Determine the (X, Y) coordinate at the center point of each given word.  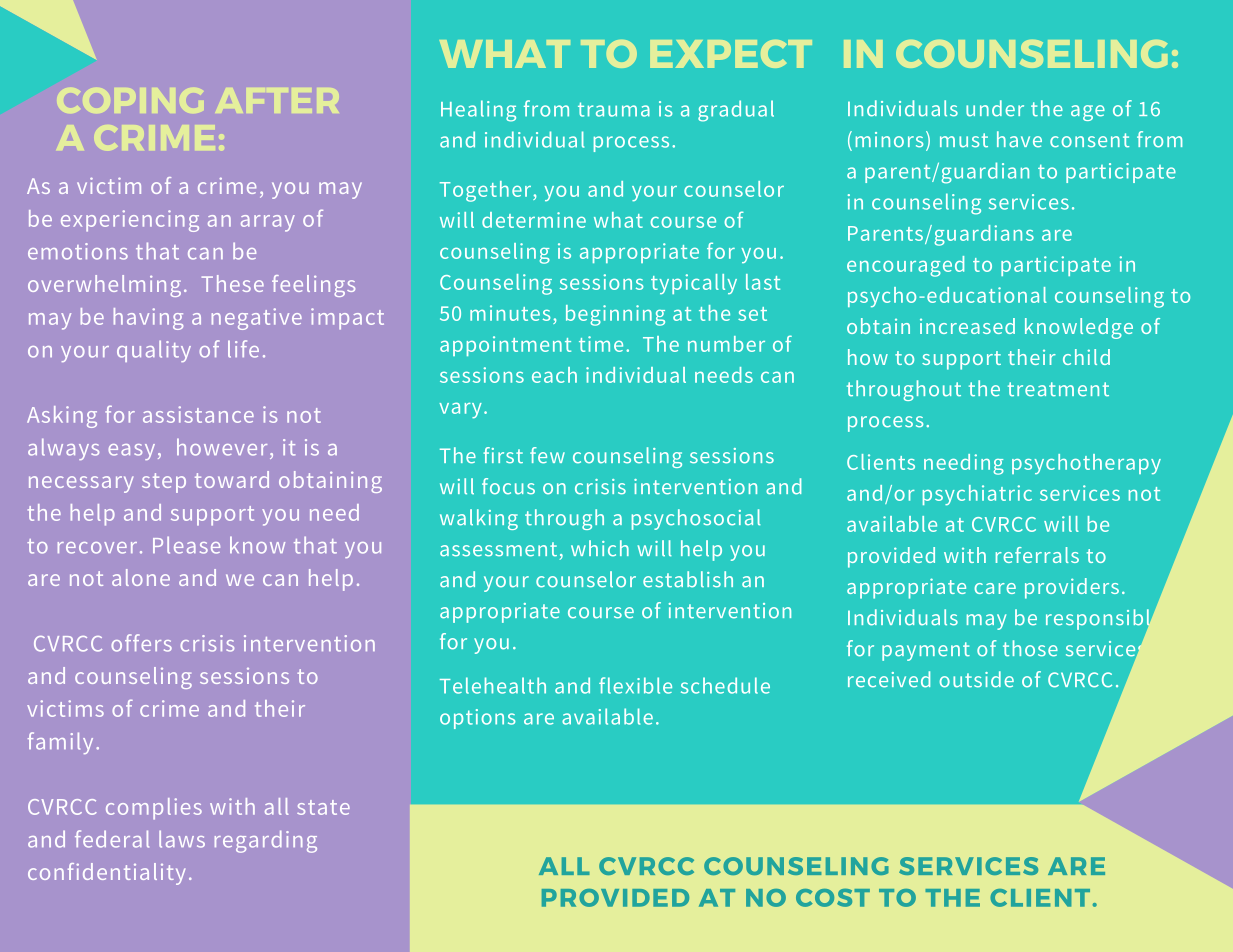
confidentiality (106, 874)
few (547, 455)
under (995, 108)
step (164, 483)
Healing (478, 111)
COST (833, 898)
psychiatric (977, 495)
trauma (614, 109)
